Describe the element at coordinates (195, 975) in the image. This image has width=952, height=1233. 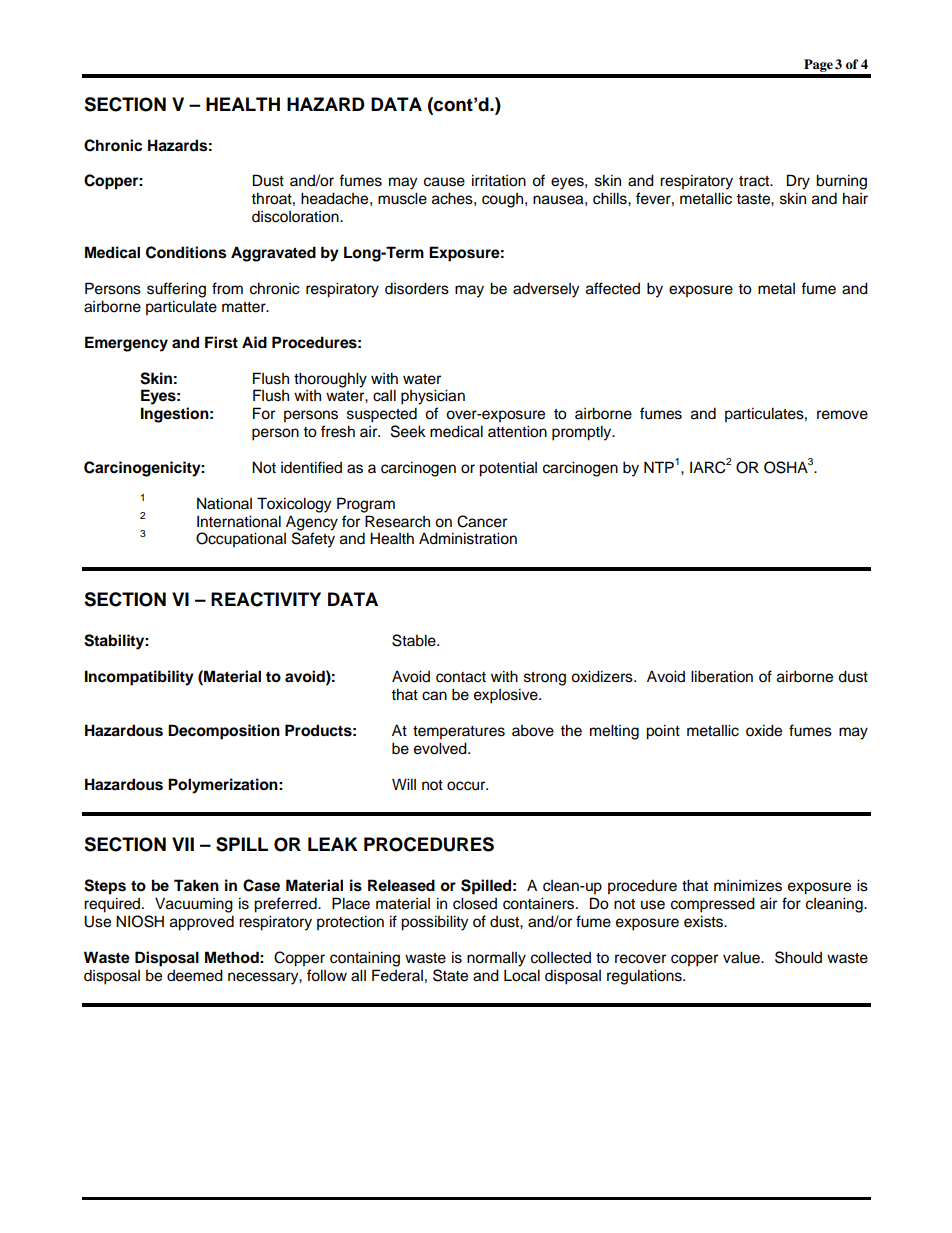
I see `deemed` at that location.
